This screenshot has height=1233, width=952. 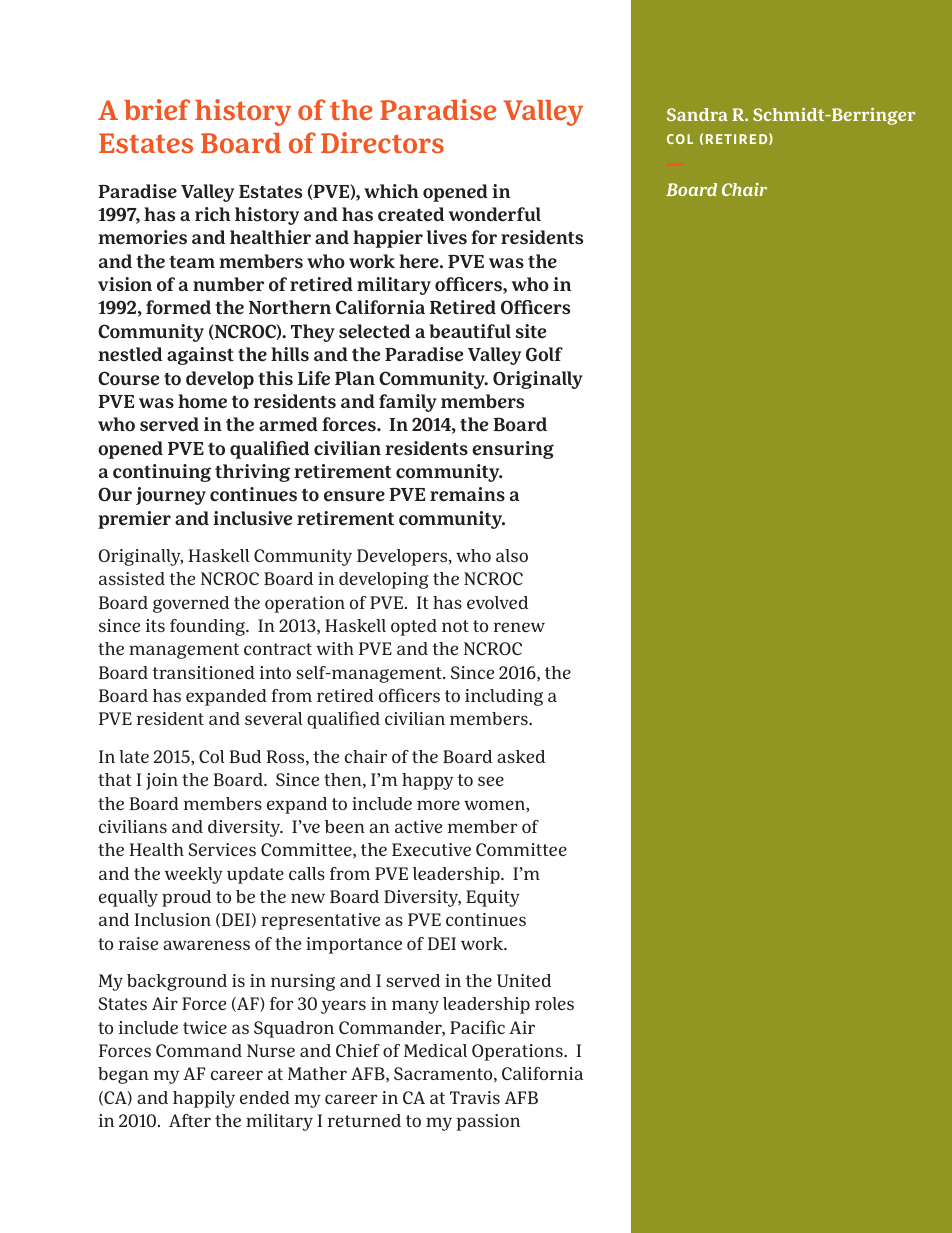 I want to click on returned, so click(x=364, y=1120).
